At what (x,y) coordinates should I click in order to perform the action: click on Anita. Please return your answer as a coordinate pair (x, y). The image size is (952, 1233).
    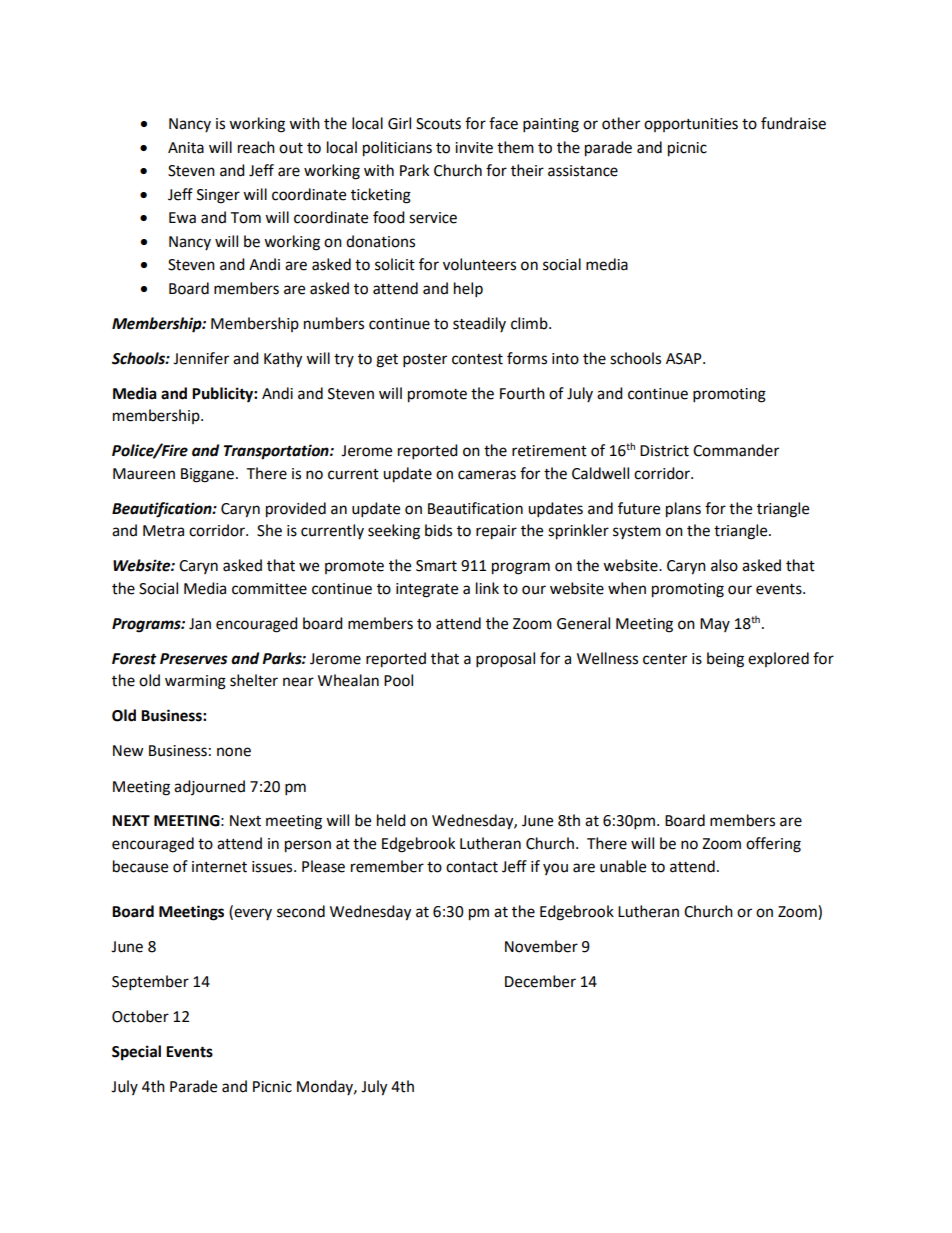
    Looking at the image, I should click on (186, 148).
